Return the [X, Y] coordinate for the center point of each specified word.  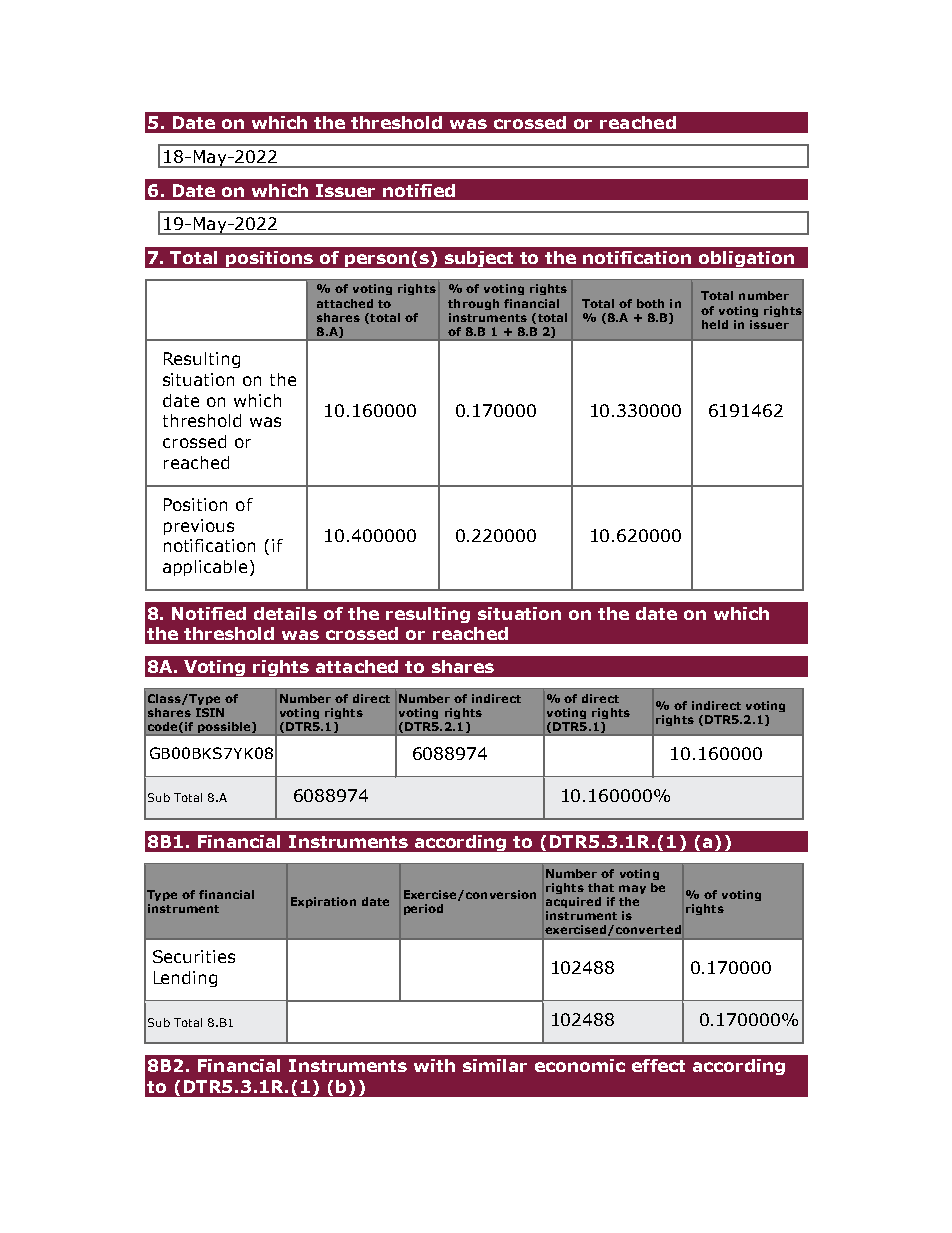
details [285, 613]
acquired [573, 902]
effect [658, 1065]
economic [580, 1065]
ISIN [210, 712]
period [423, 909]
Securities [194, 956]
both [650, 303]
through [473, 304]
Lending [185, 979]
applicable [205, 568]
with [434, 1065]
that [601, 887]
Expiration [323, 902]
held [715, 324]
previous [199, 527]
